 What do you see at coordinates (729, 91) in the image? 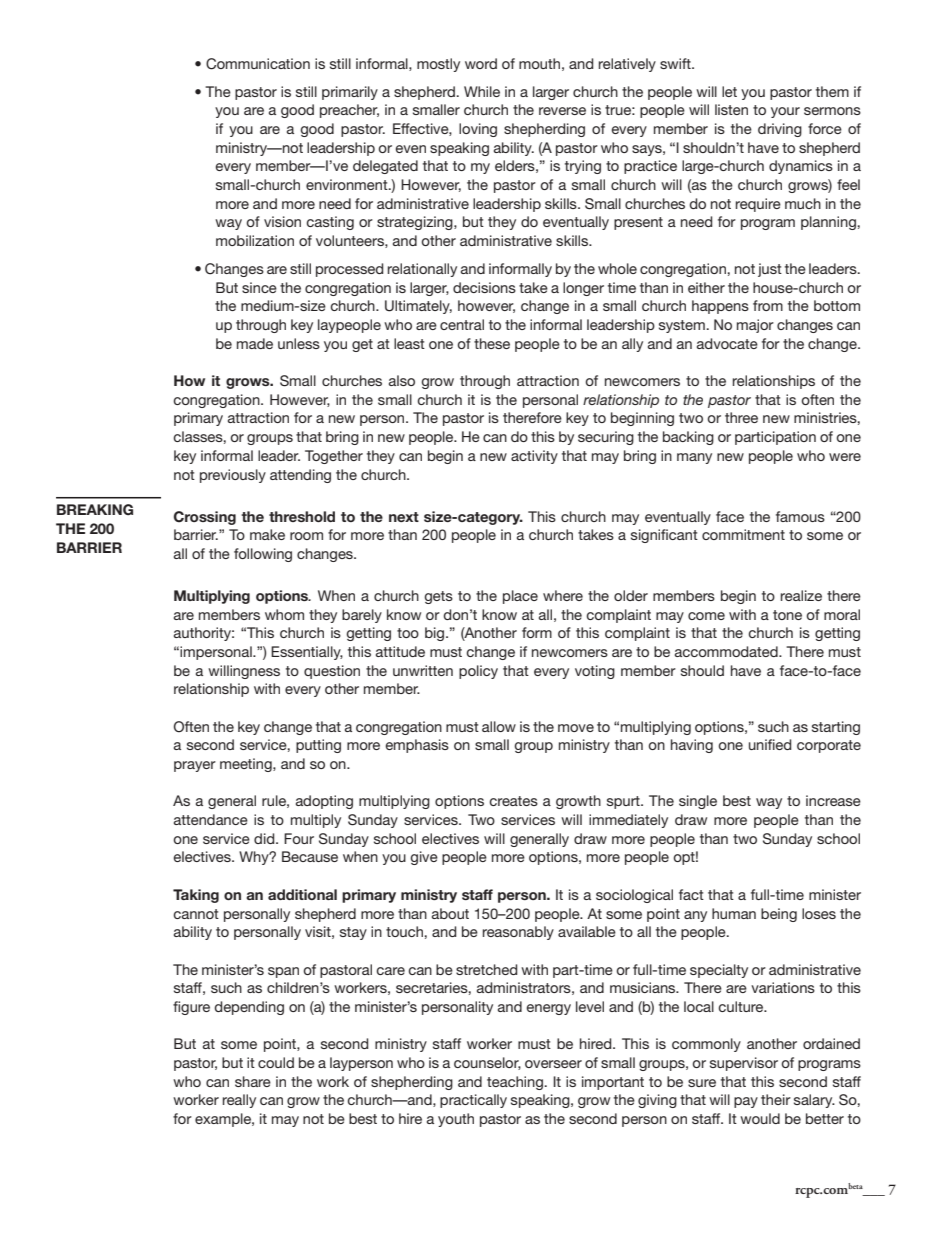
I see `let` at bounding box center [729, 91].
